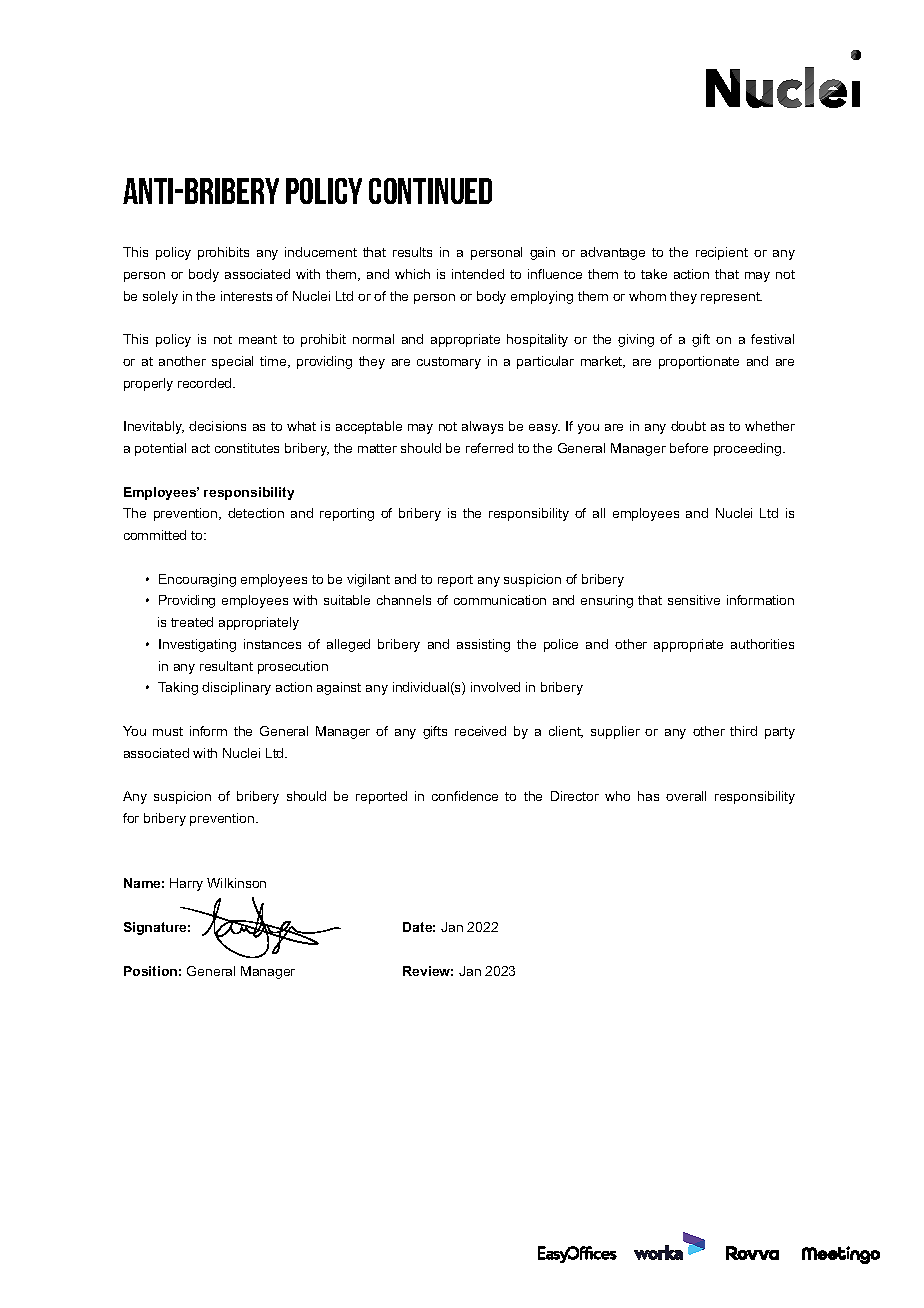 The height and width of the screenshot is (1308, 924). I want to click on recipient, so click(722, 253).
